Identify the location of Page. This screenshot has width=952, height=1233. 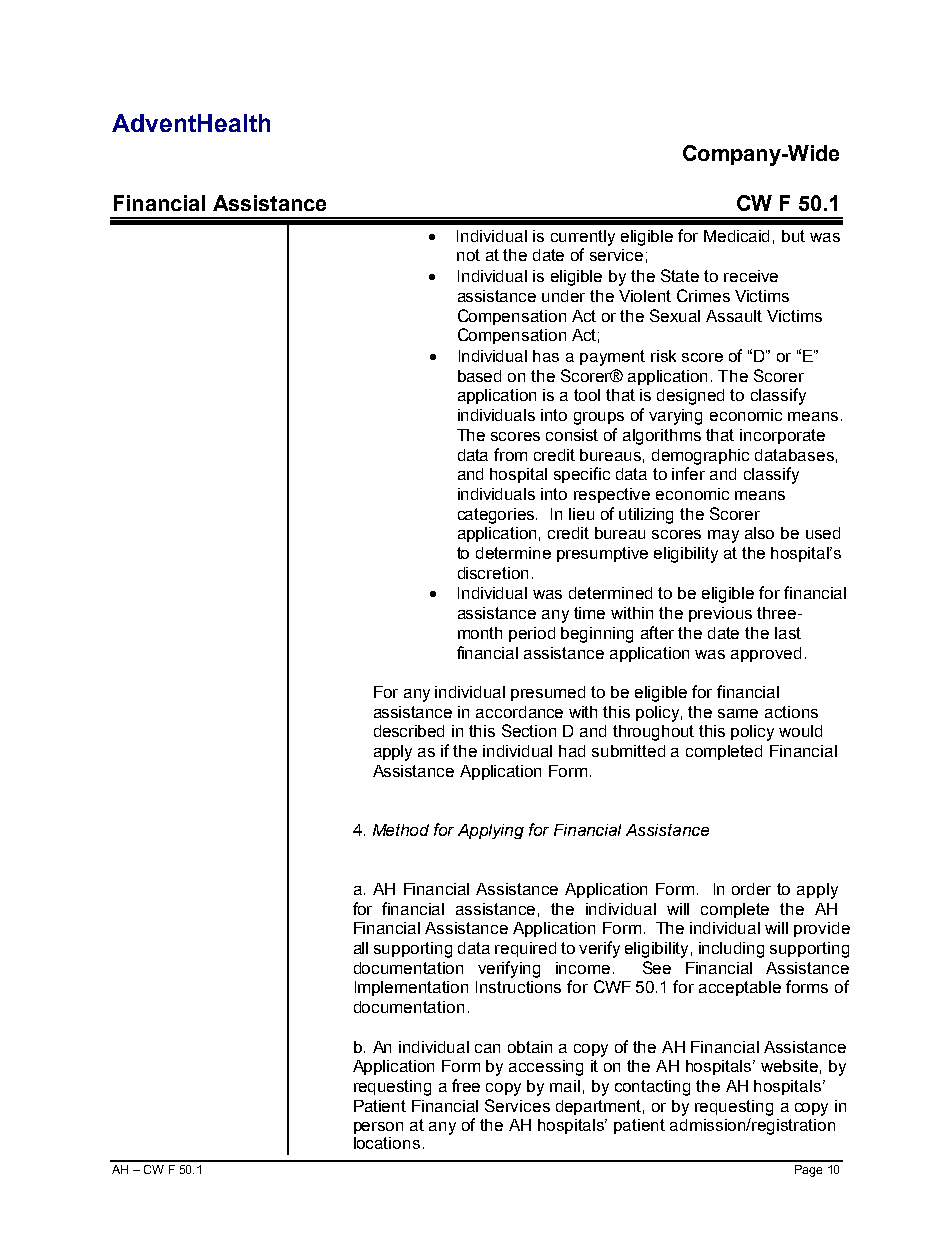
(808, 1171).
